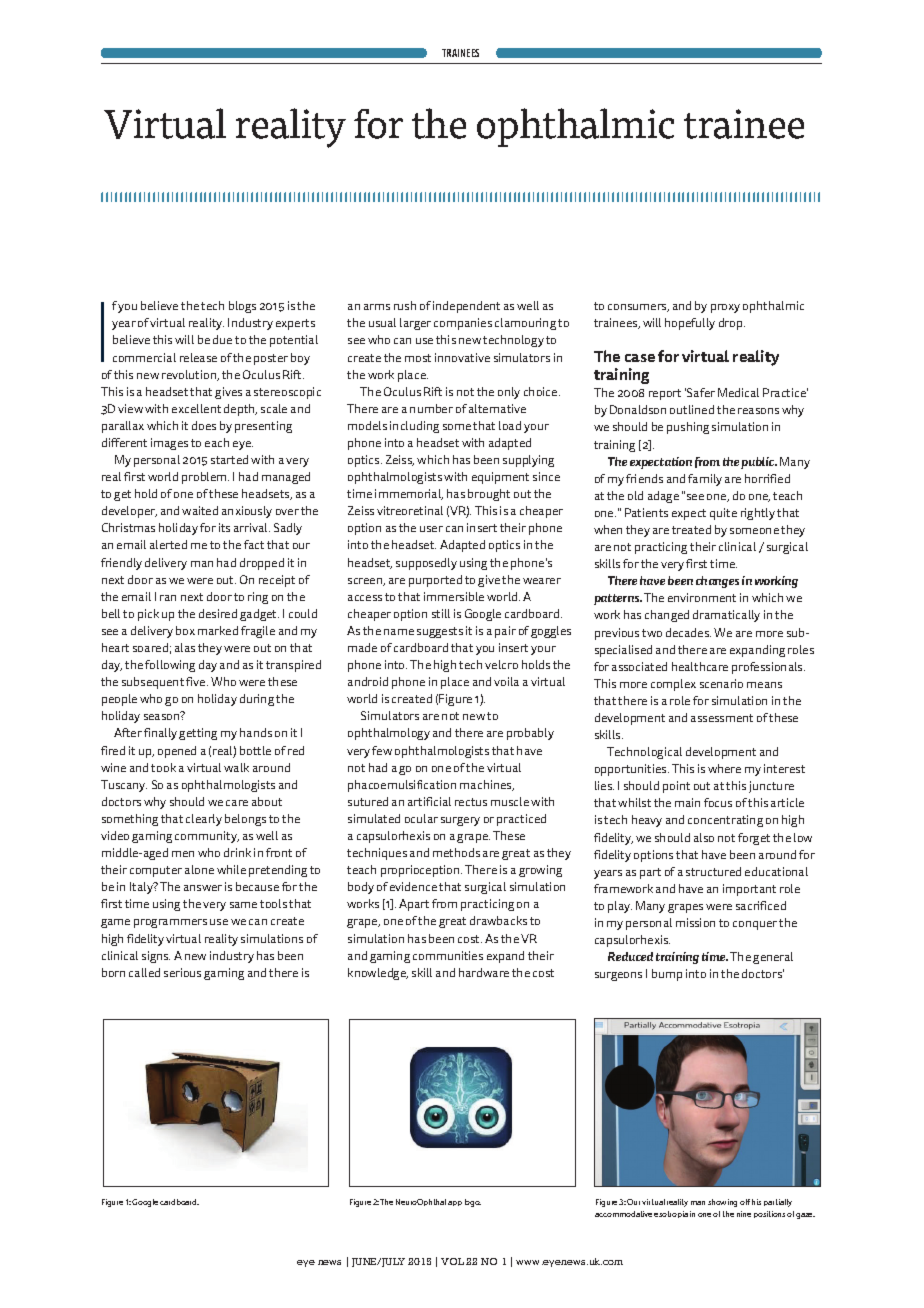  What do you see at coordinates (721, 683) in the image?
I see `scenario` at bounding box center [721, 683].
